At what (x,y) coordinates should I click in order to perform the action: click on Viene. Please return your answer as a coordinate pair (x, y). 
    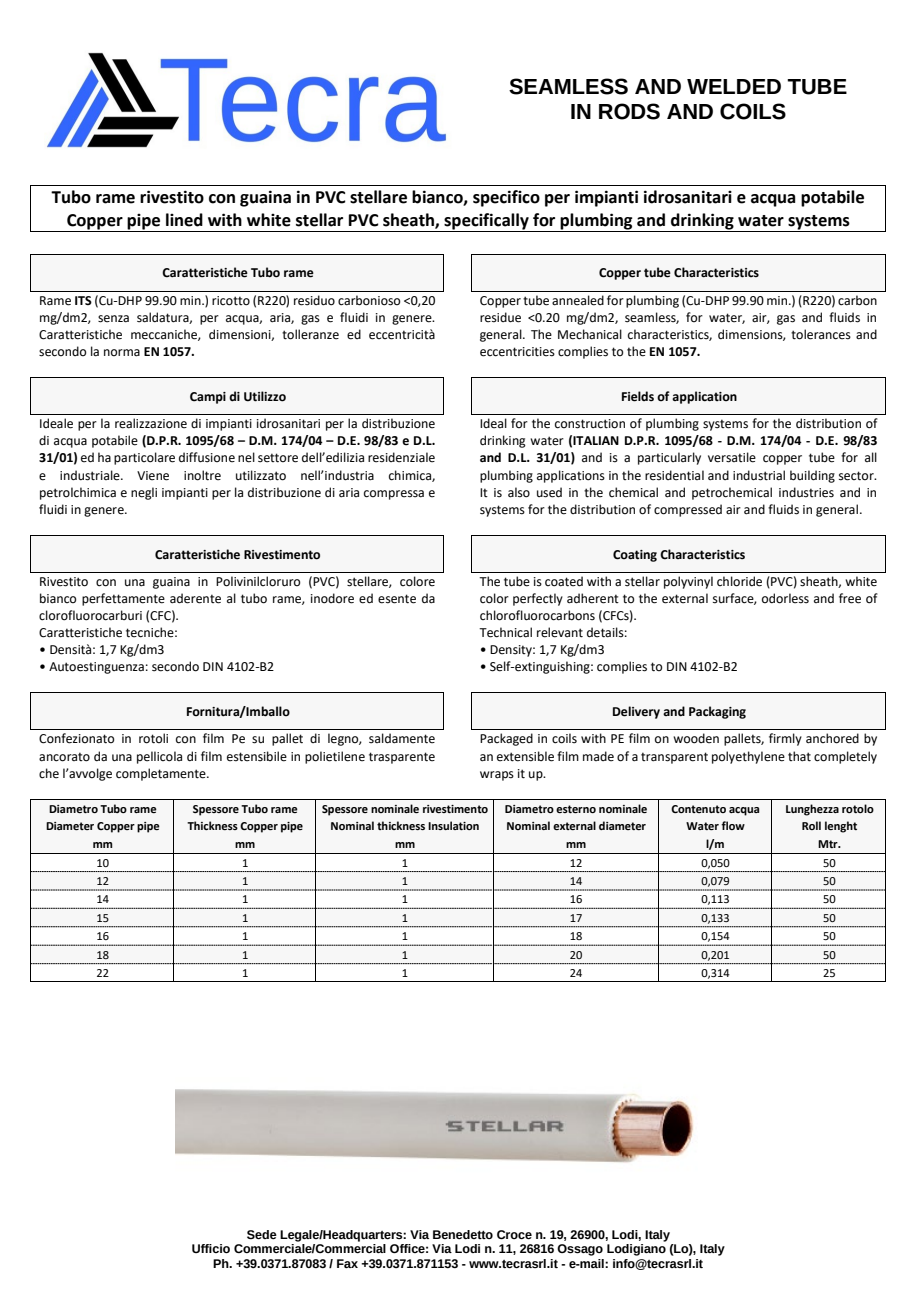
    Looking at the image, I should click on (153, 476).
